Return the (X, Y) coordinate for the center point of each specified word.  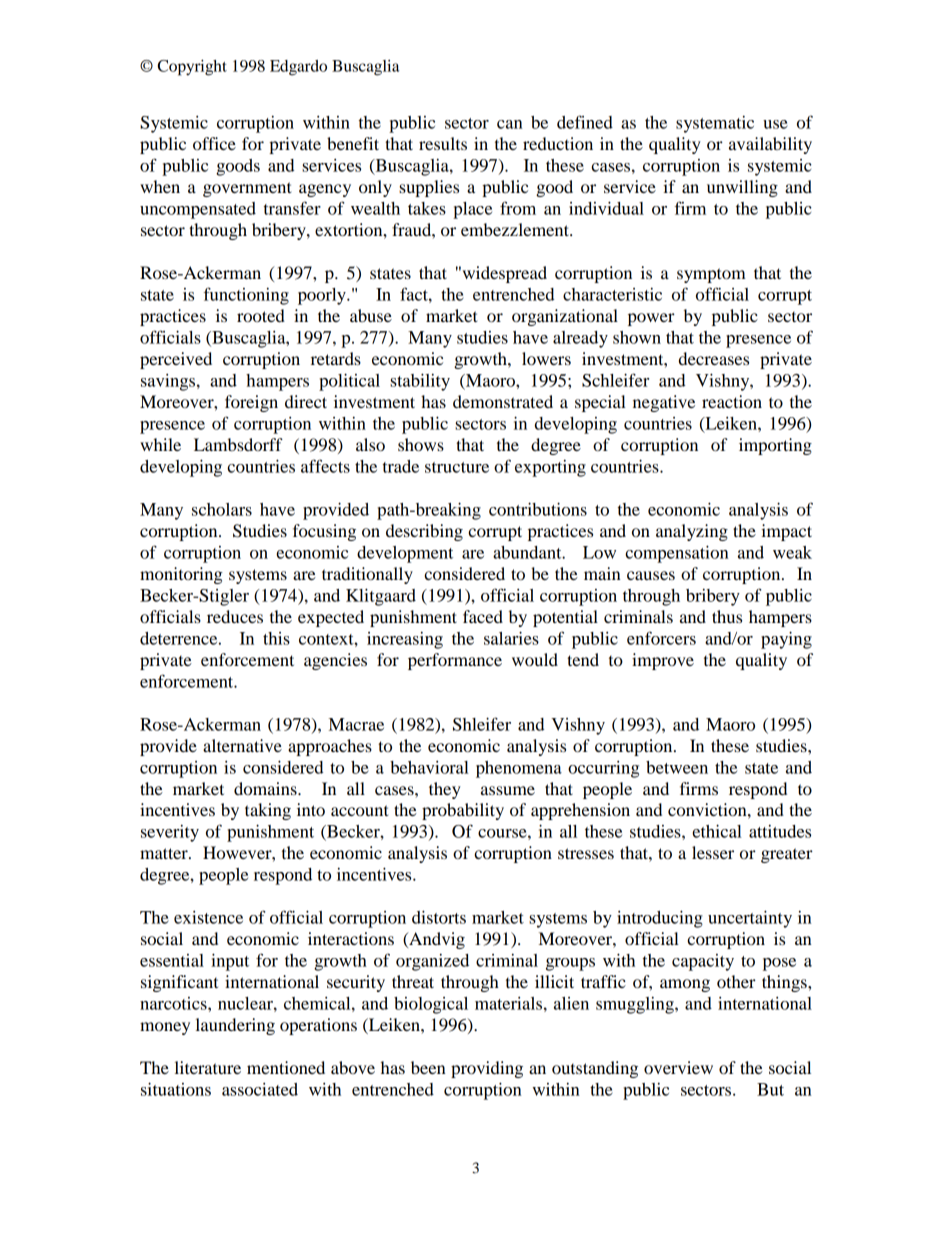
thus (727, 616)
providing (487, 1069)
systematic (715, 124)
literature (208, 1067)
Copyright (192, 68)
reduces (235, 616)
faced (483, 616)
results (443, 143)
